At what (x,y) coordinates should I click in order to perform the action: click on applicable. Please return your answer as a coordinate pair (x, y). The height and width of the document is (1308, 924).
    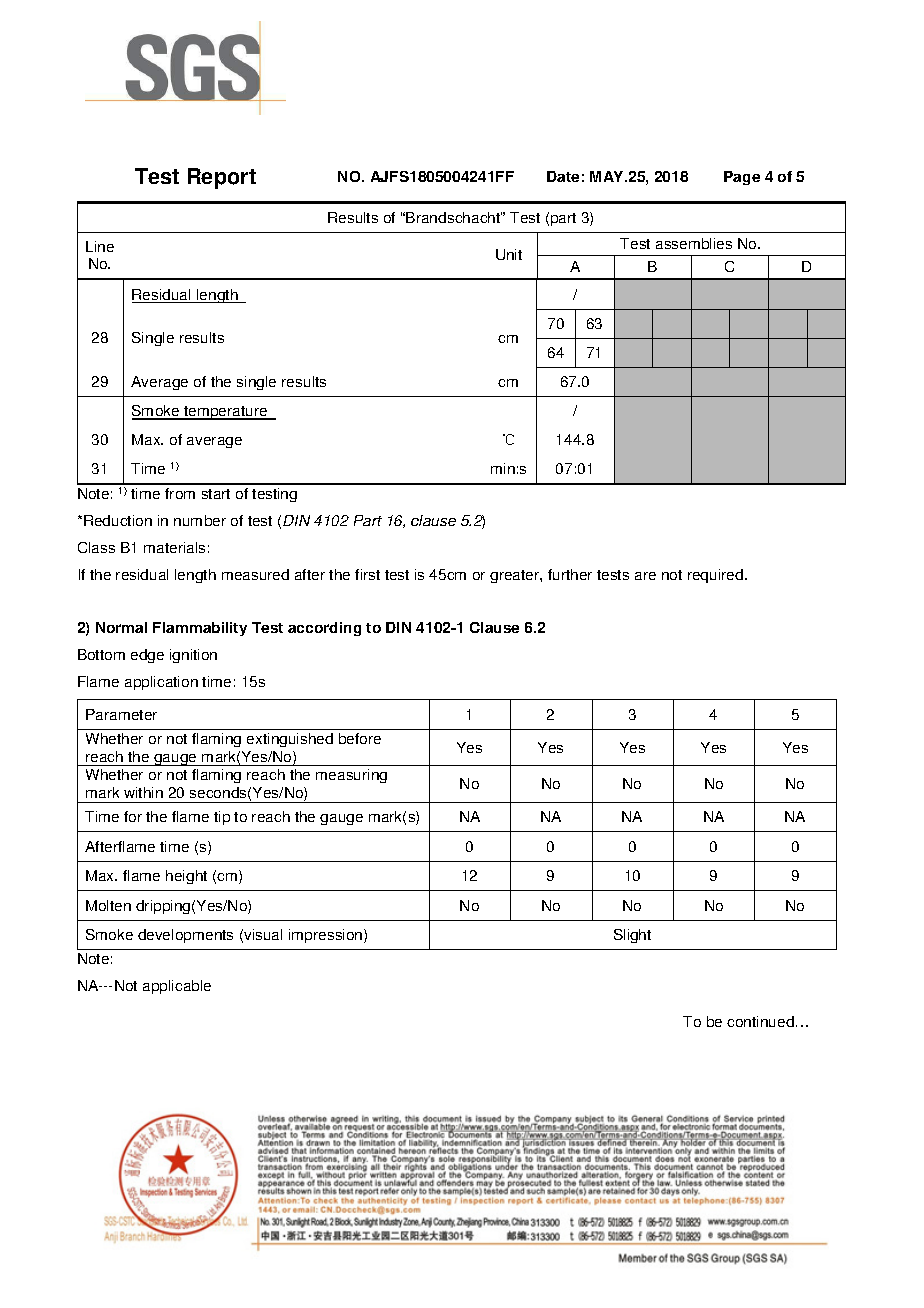
    Looking at the image, I should click on (177, 987).
